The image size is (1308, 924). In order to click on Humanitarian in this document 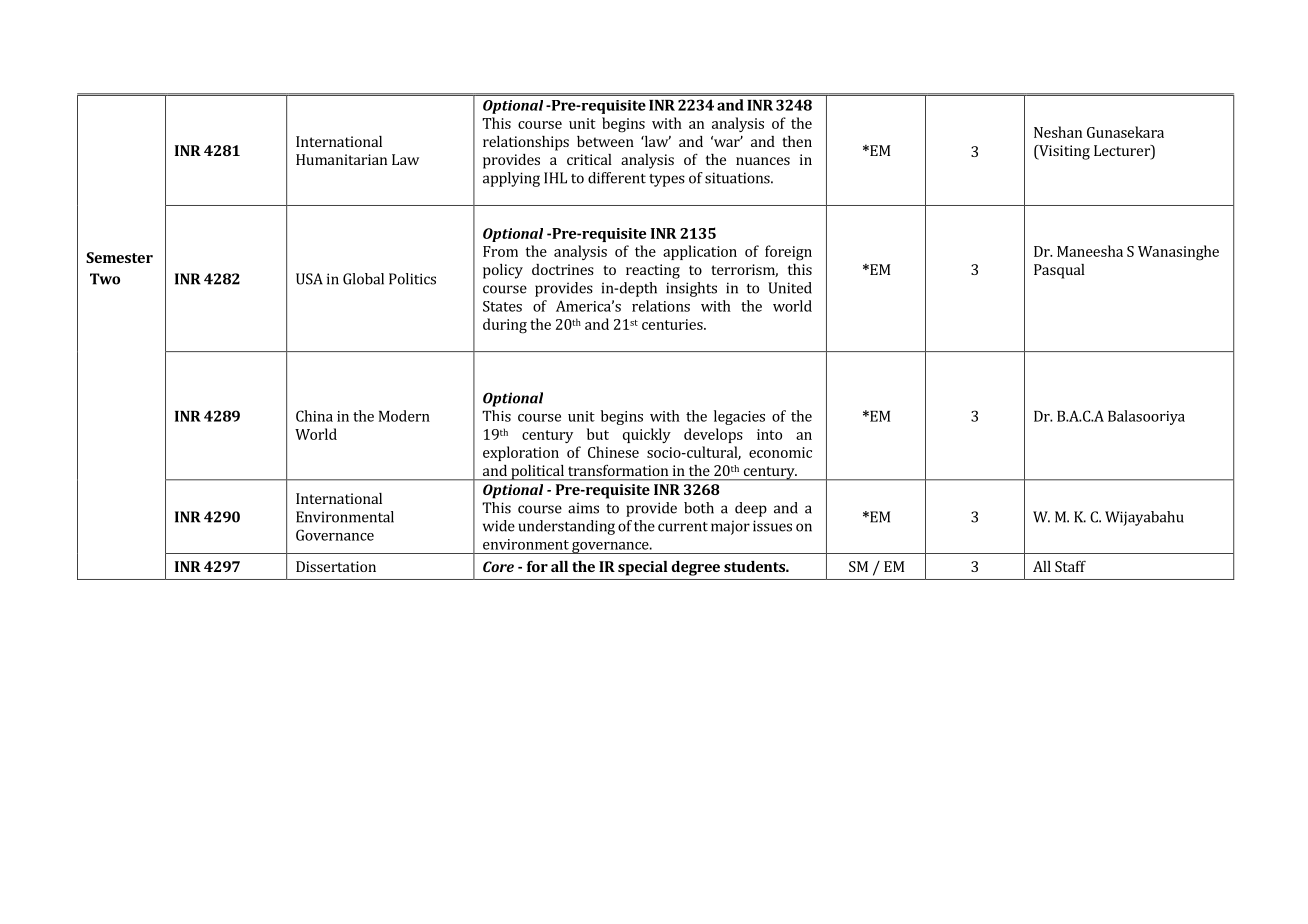, I will do `click(341, 159)`.
